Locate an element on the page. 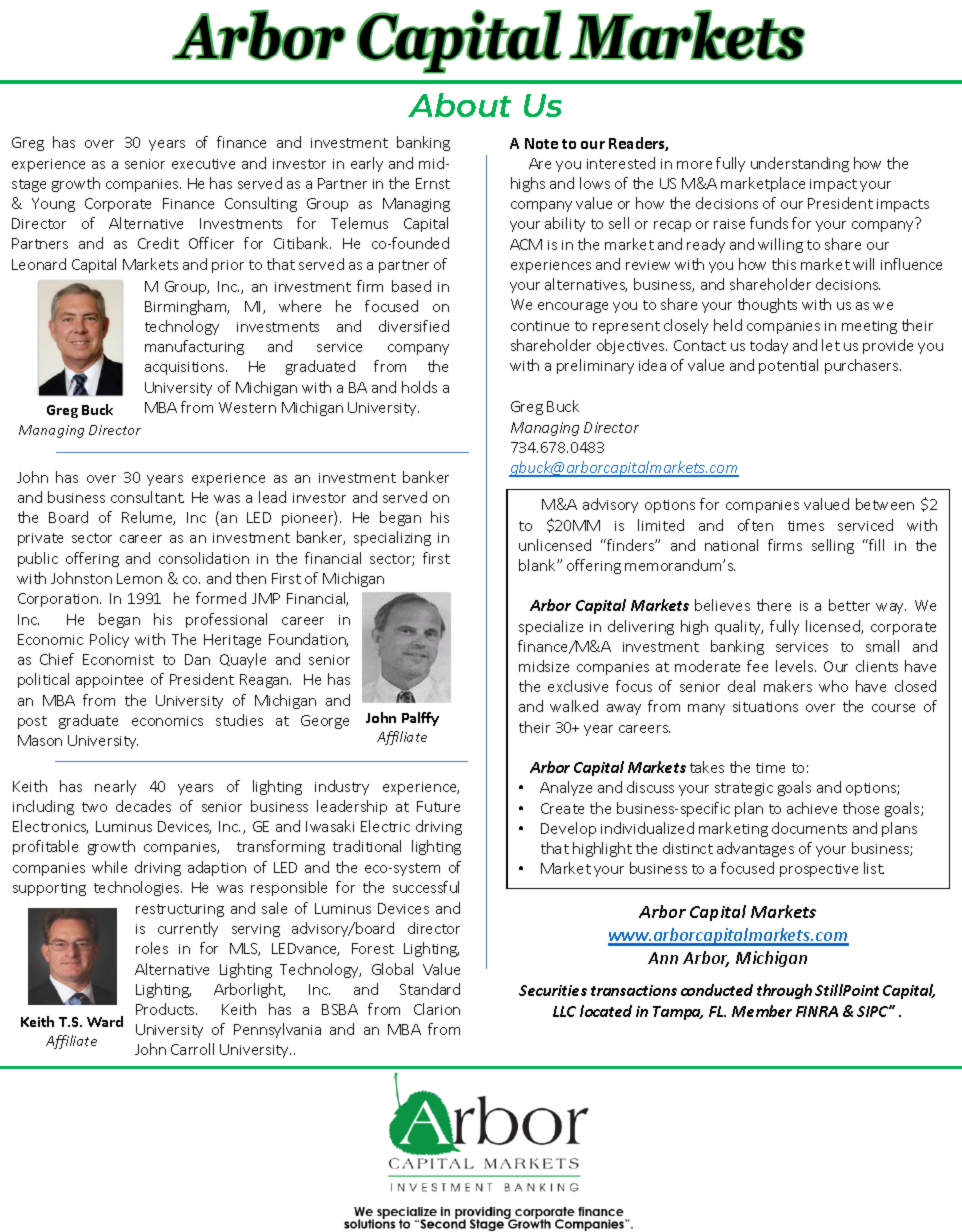  executive is located at coordinates (203, 164).
